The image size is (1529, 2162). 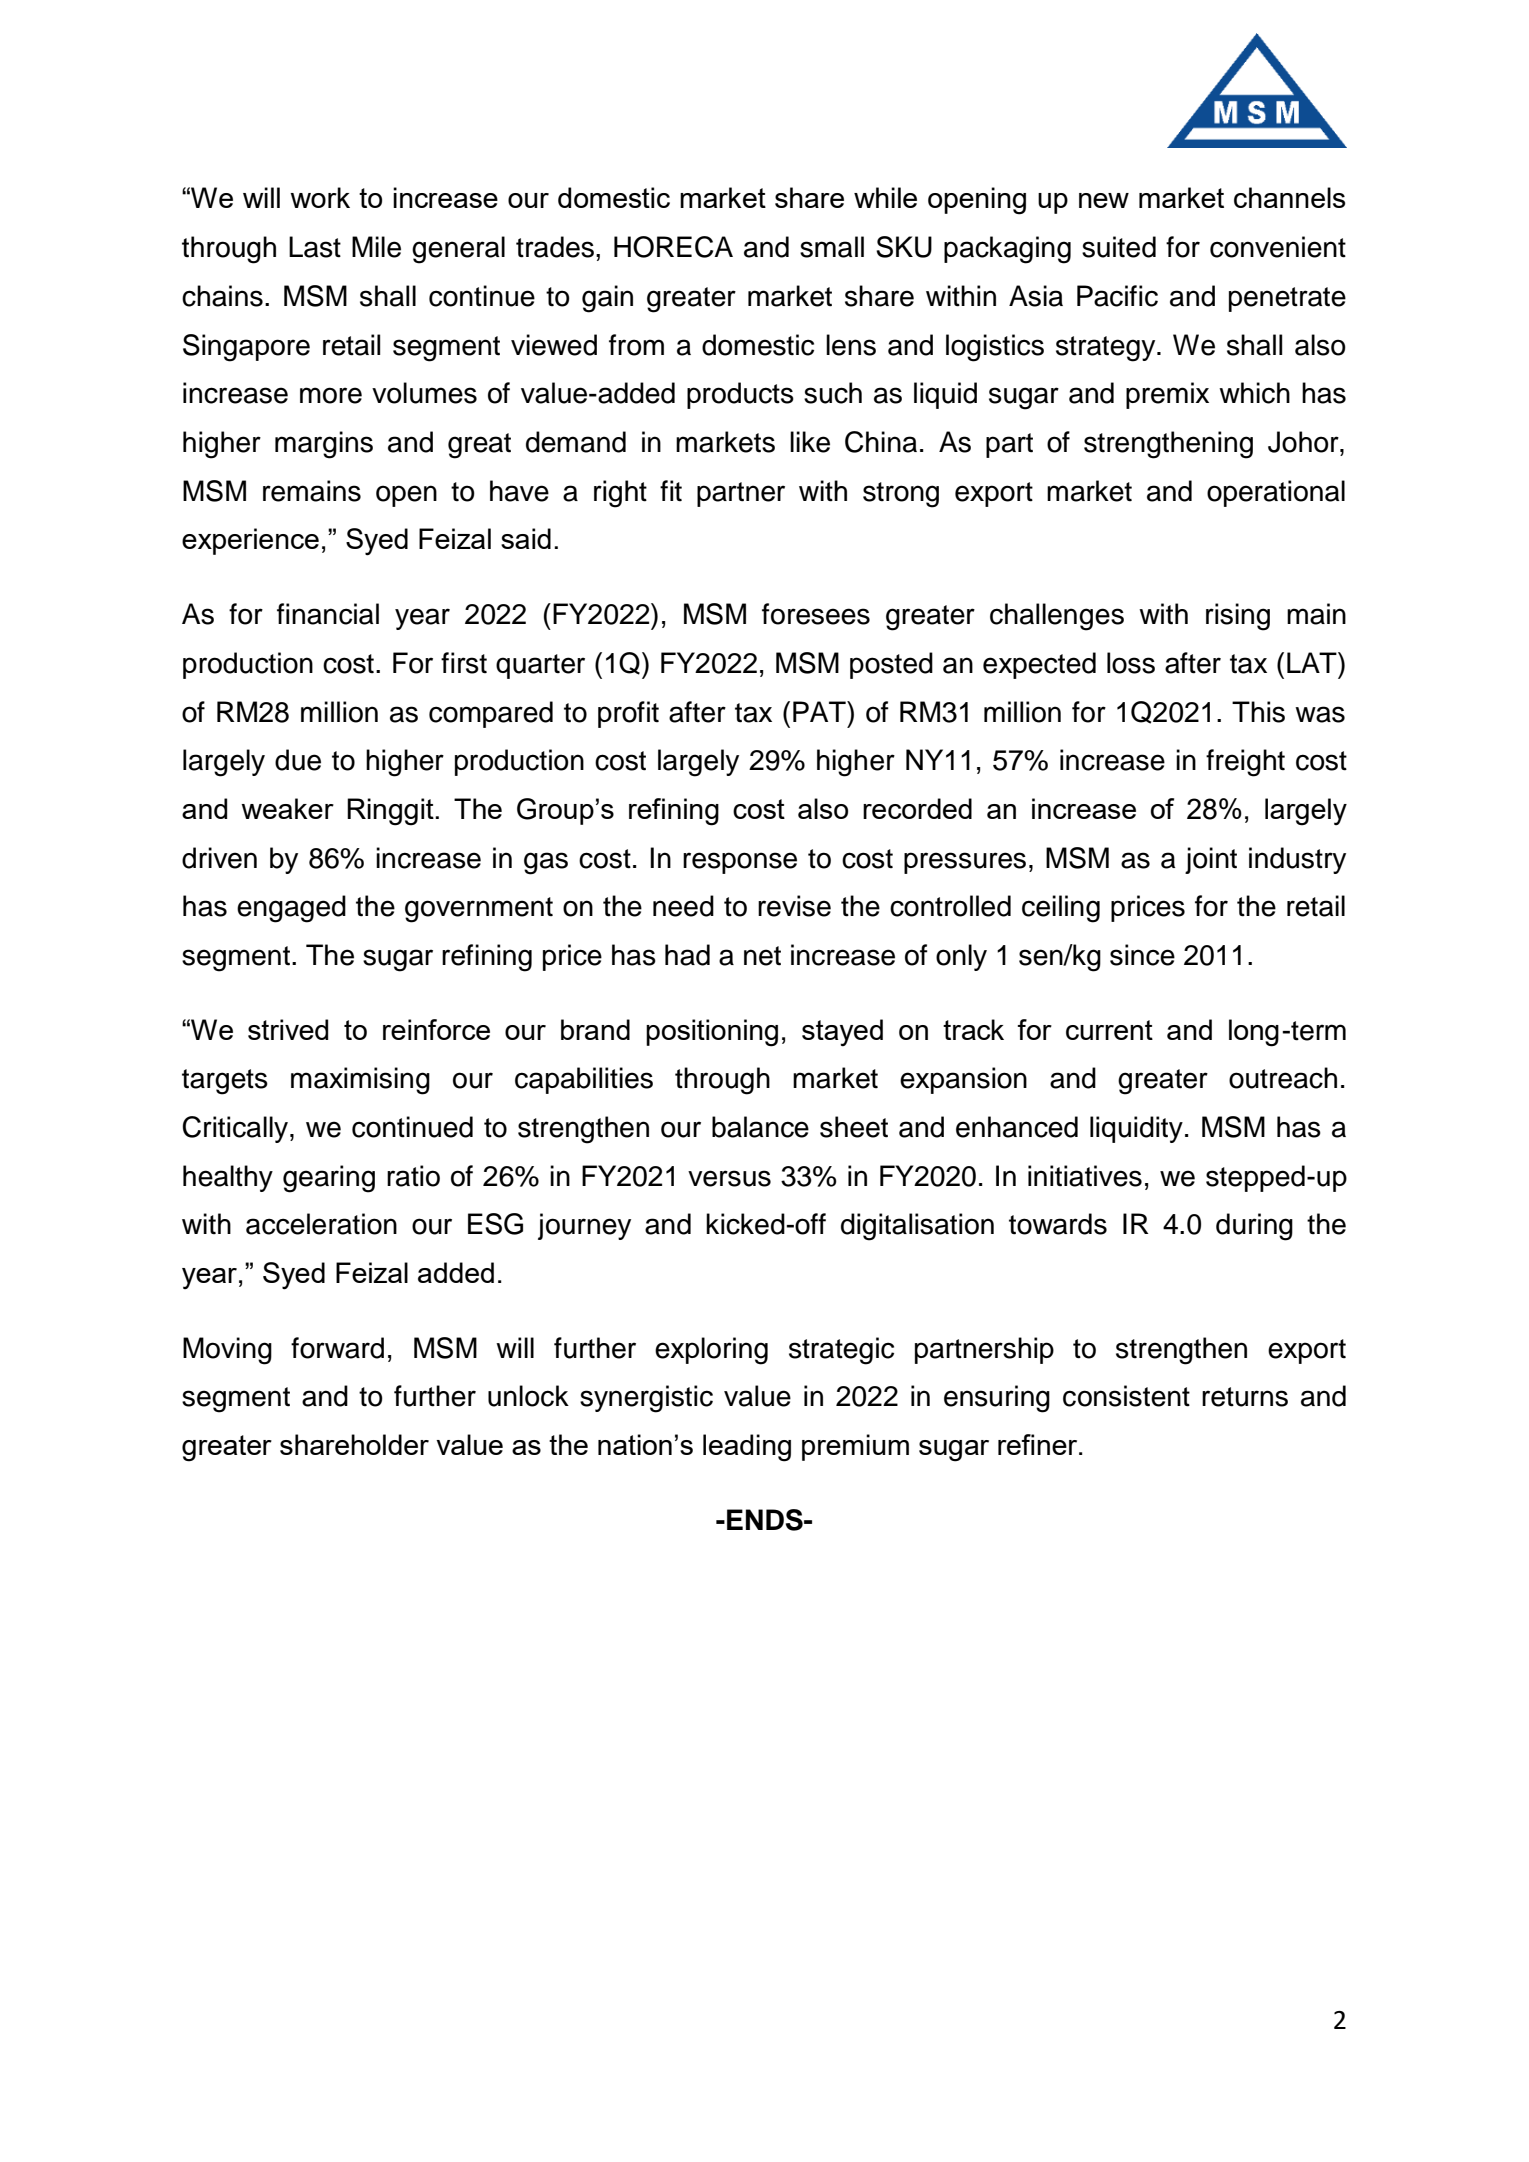 I want to click on strived, so click(x=288, y=1029).
